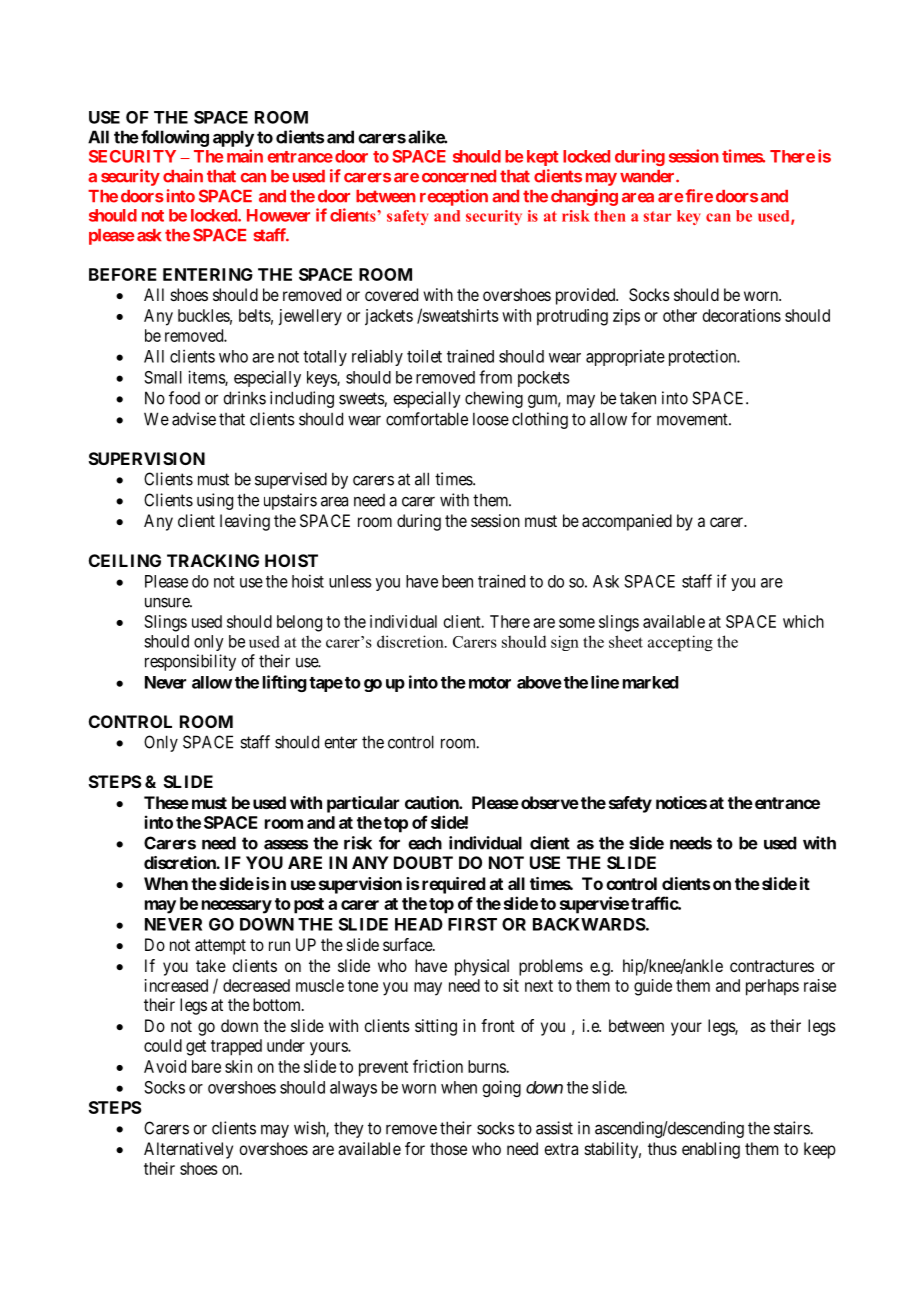 The image size is (924, 1308). Describe the element at coordinates (711, 1150) in the screenshot. I see `enabling` at that location.
